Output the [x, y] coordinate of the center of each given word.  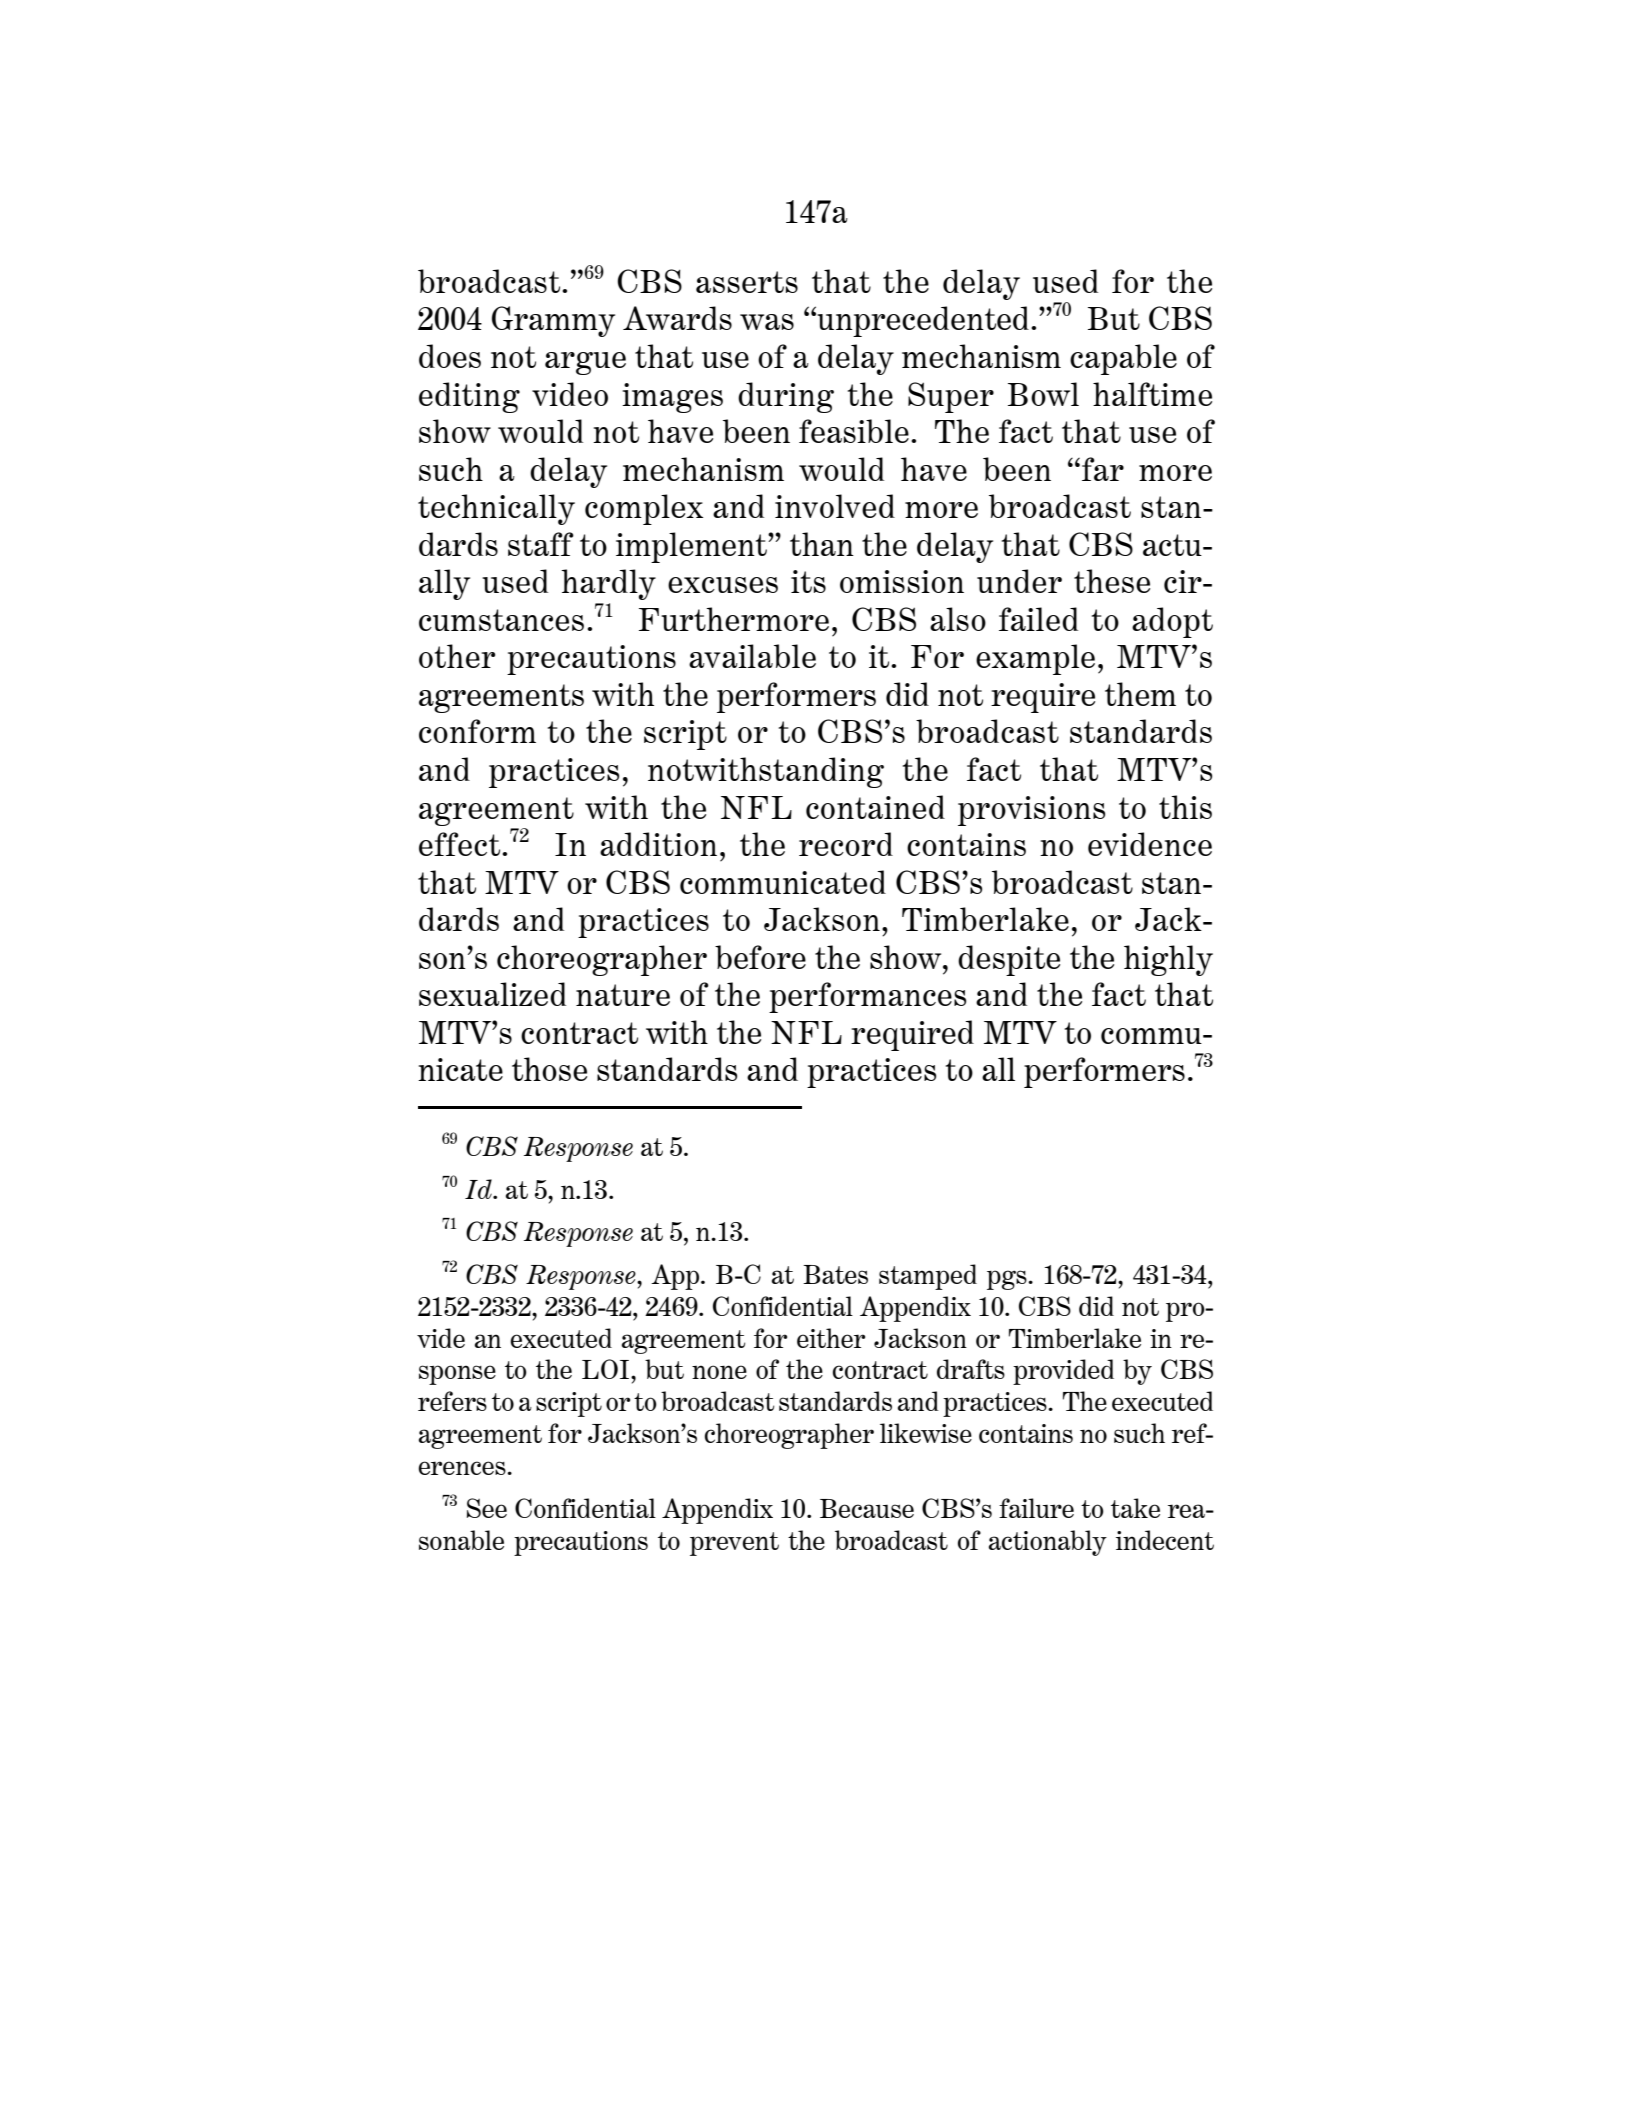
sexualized [492, 994]
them [1140, 694]
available [752, 656]
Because [867, 1508]
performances [867, 997]
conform [477, 731]
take [1135, 1508]
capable [1123, 359]
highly [1168, 960]
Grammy [553, 321]
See [487, 1508]
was [767, 322]
